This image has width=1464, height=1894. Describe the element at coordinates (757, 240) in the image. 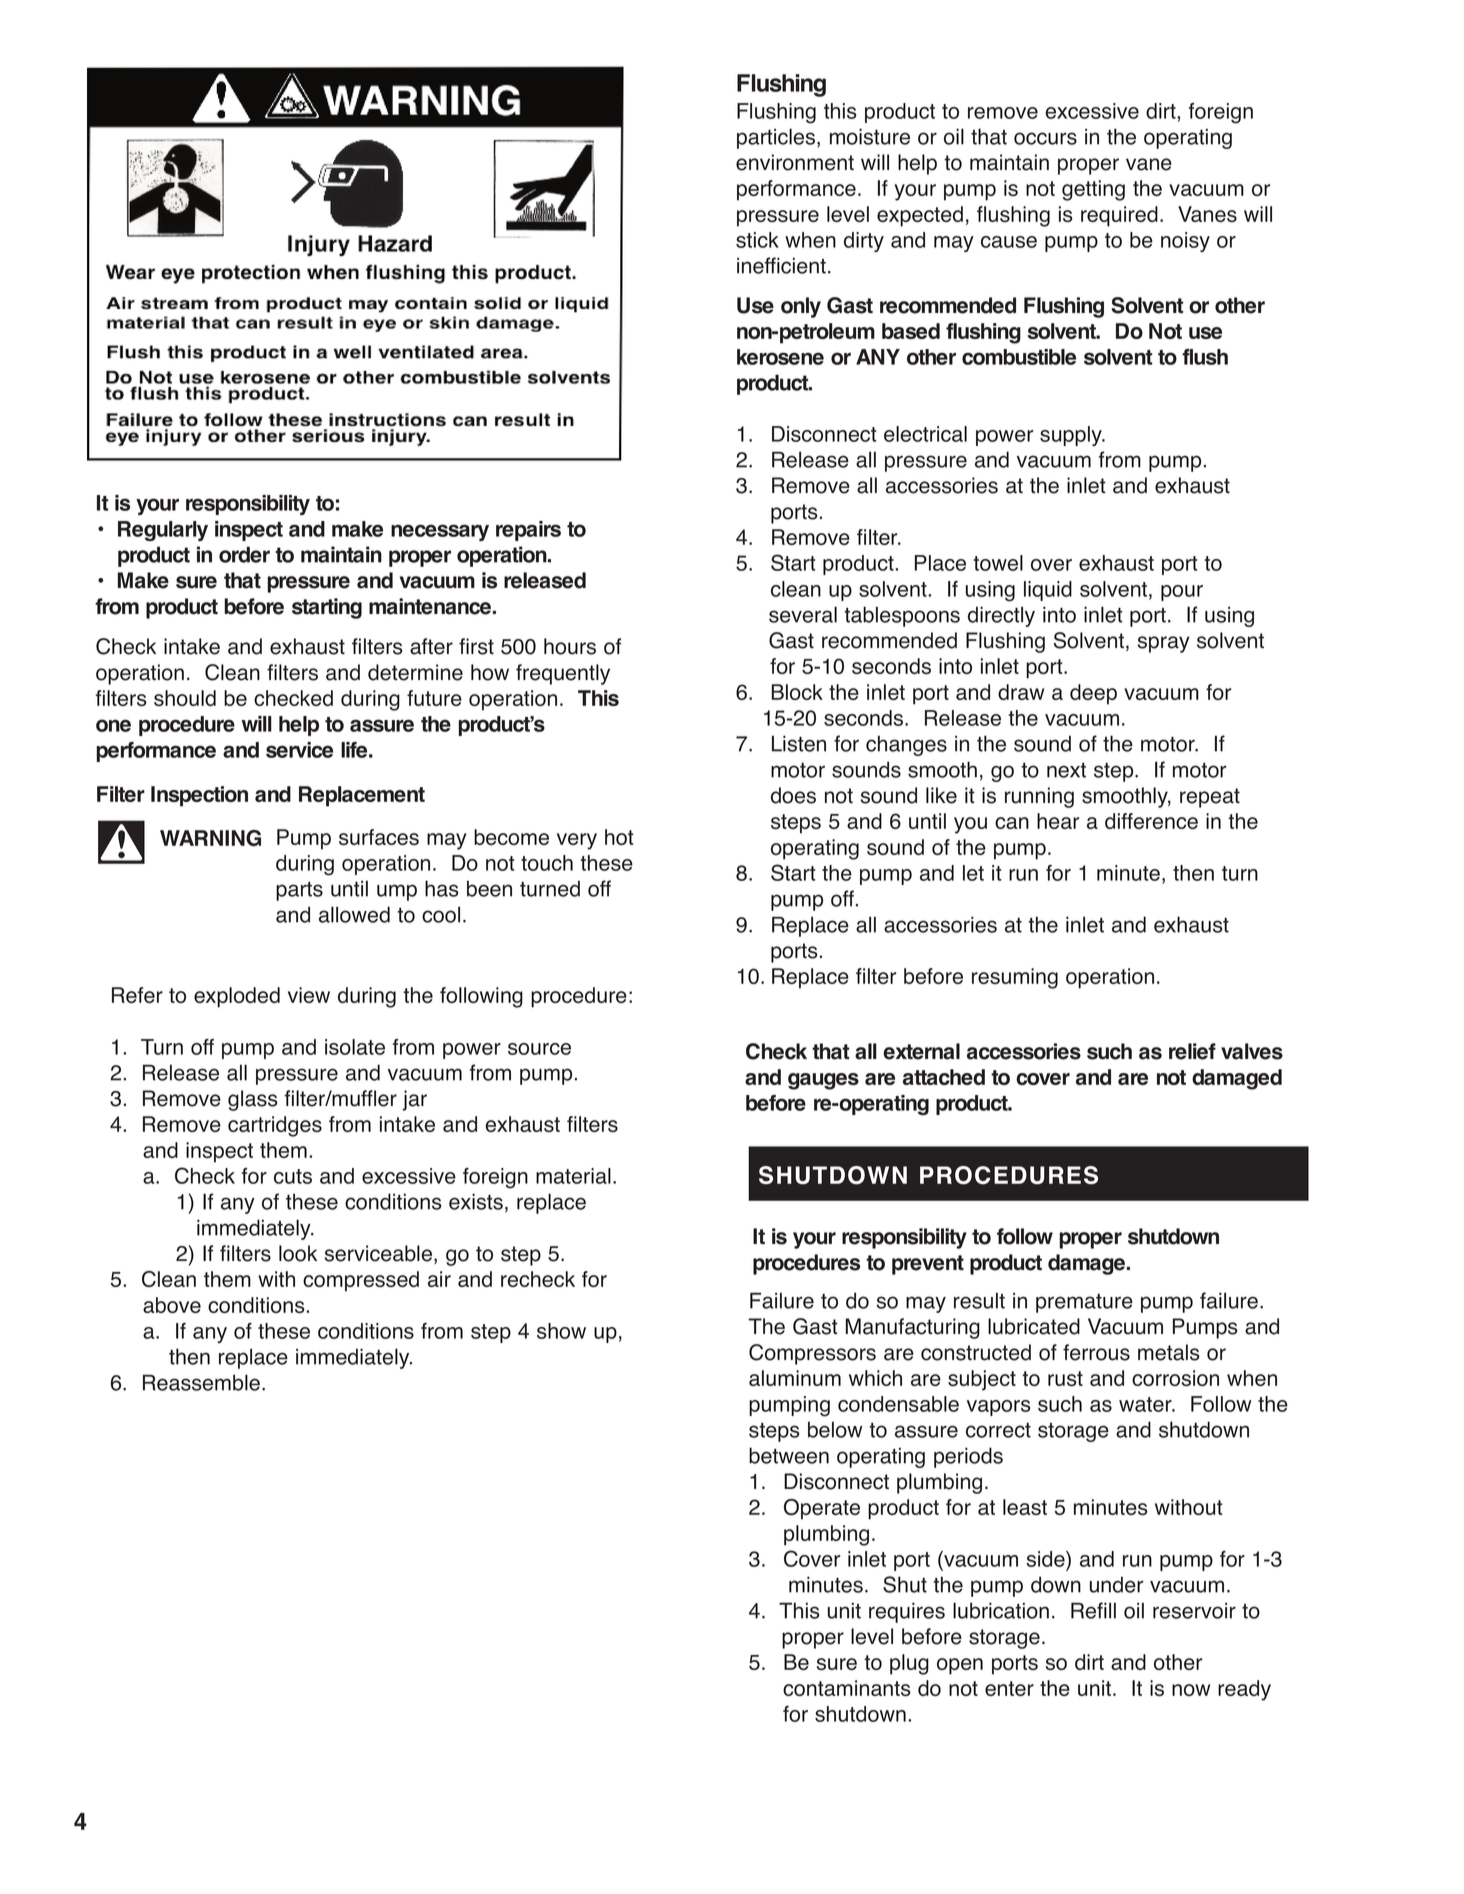

I see `stick` at that location.
